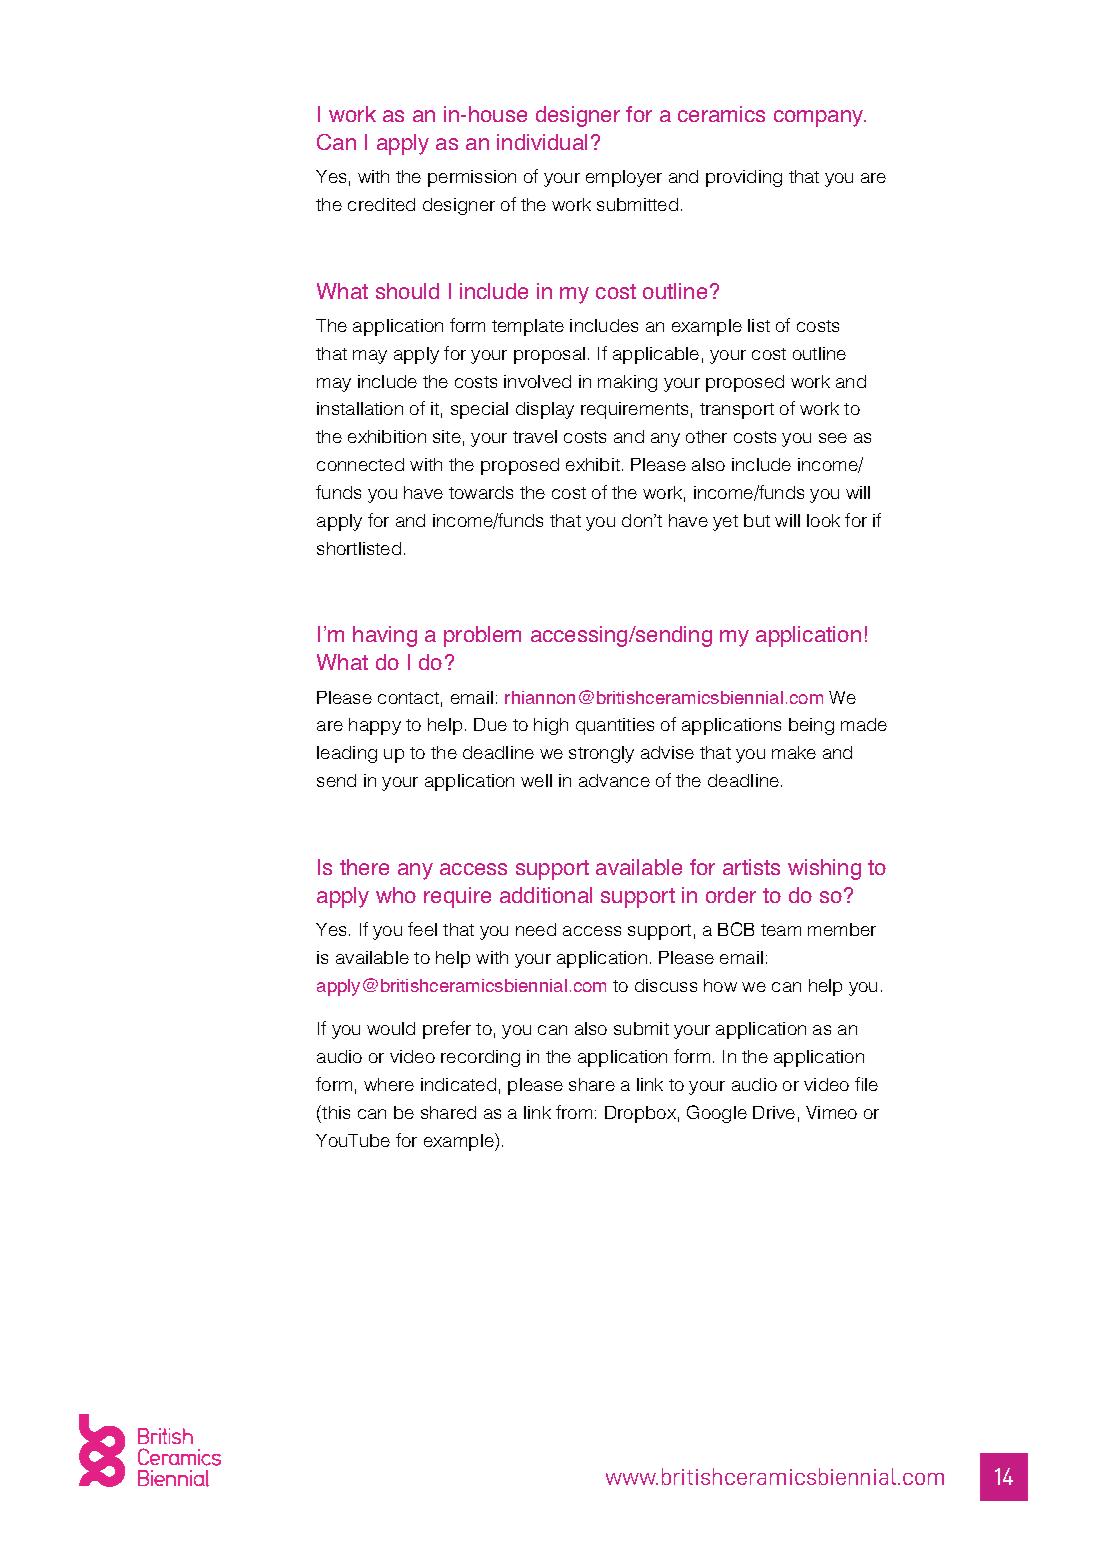 The width and height of the screenshot is (1107, 1566). What do you see at coordinates (389, 1084) in the screenshot?
I see `where` at bounding box center [389, 1084].
